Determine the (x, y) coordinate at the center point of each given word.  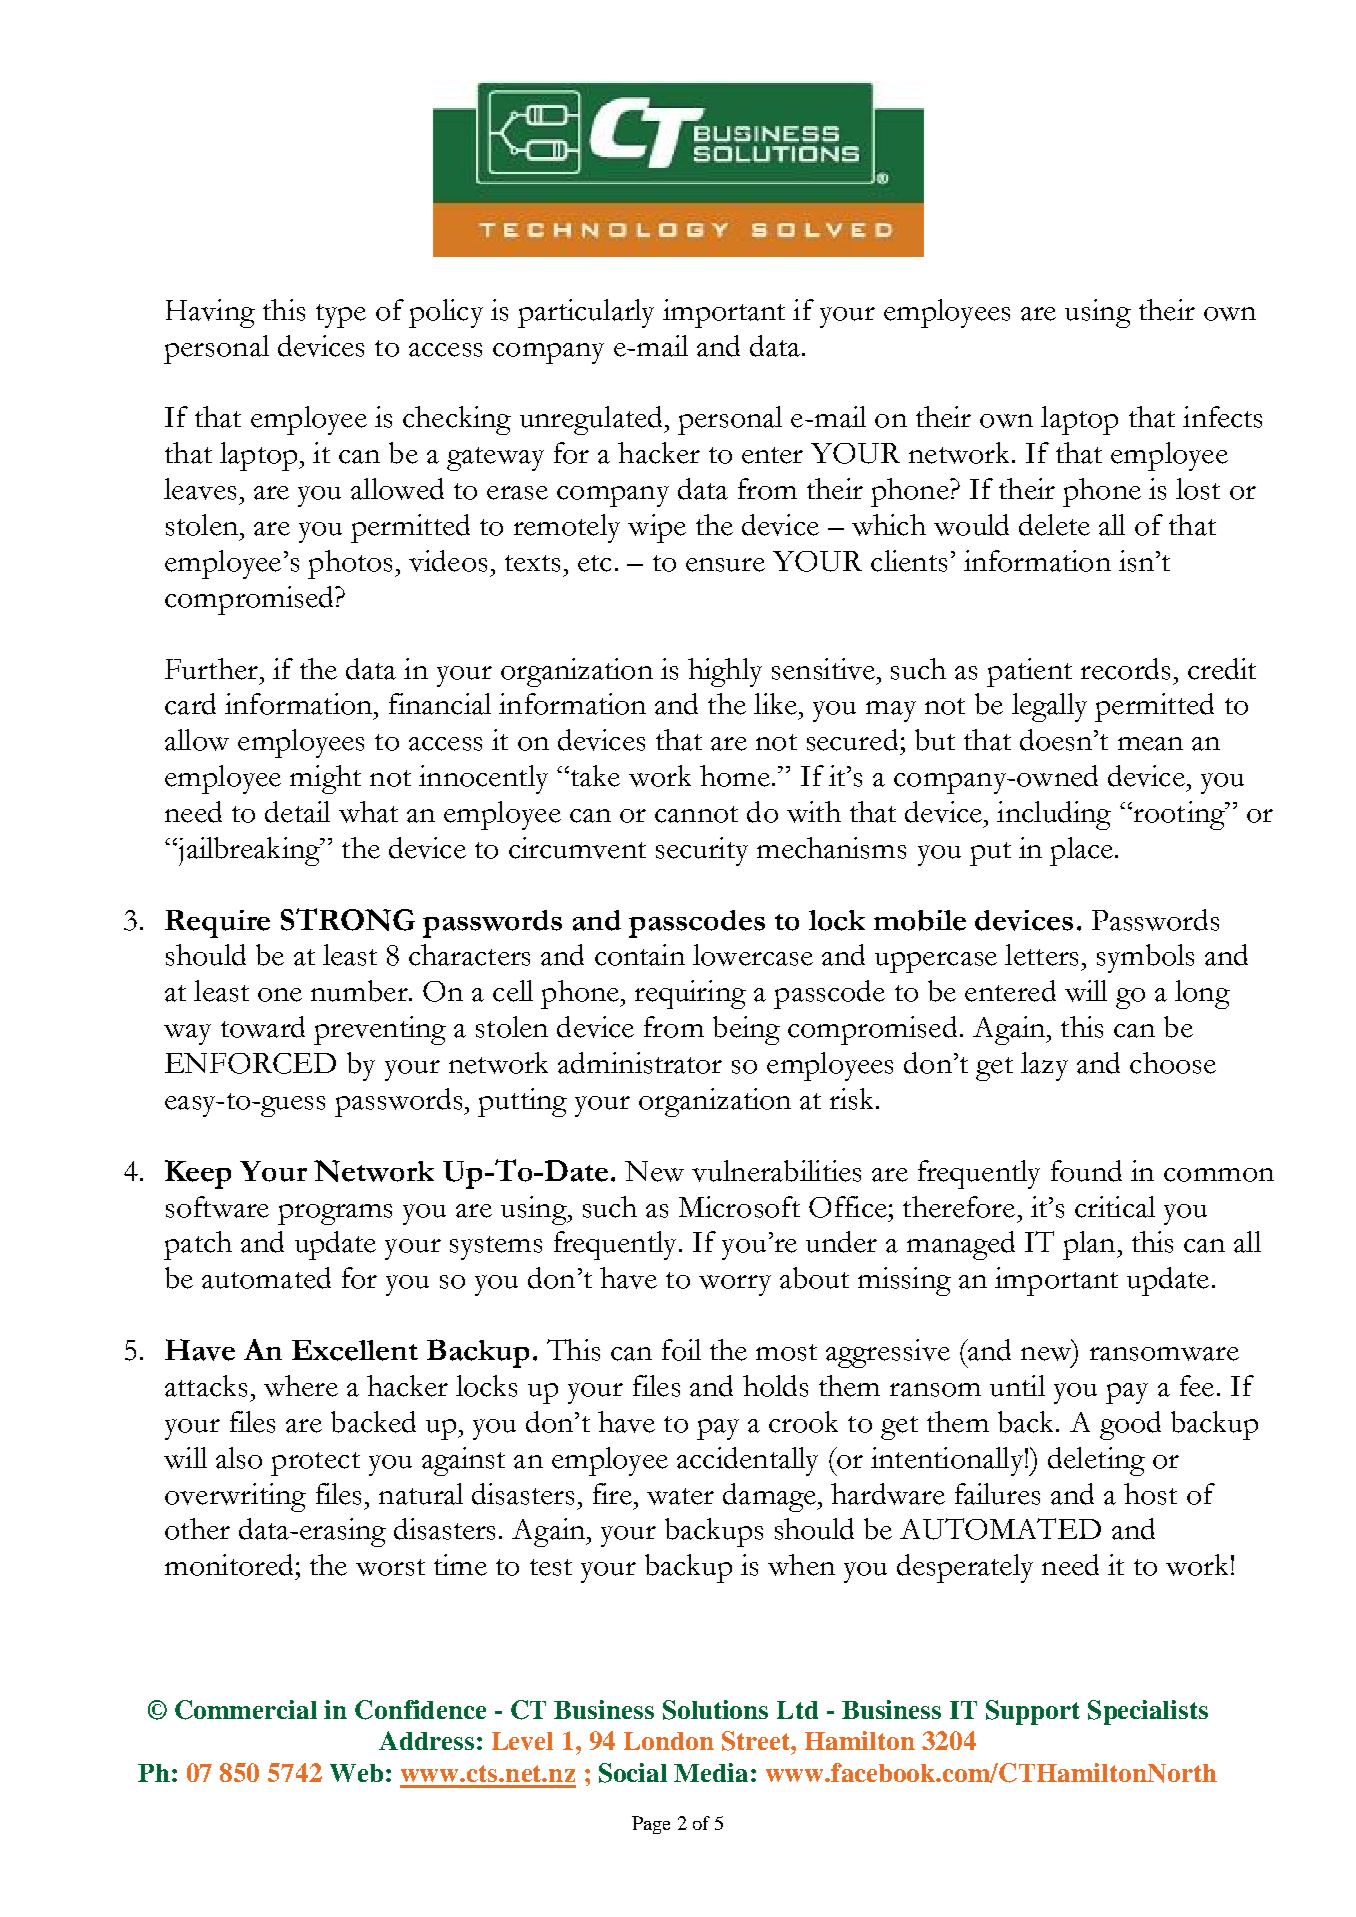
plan (1090, 1245)
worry (735, 1285)
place (1081, 851)
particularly (586, 313)
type (341, 316)
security (702, 851)
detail (297, 812)
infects (1222, 417)
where (301, 1386)
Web (356, 1773)
